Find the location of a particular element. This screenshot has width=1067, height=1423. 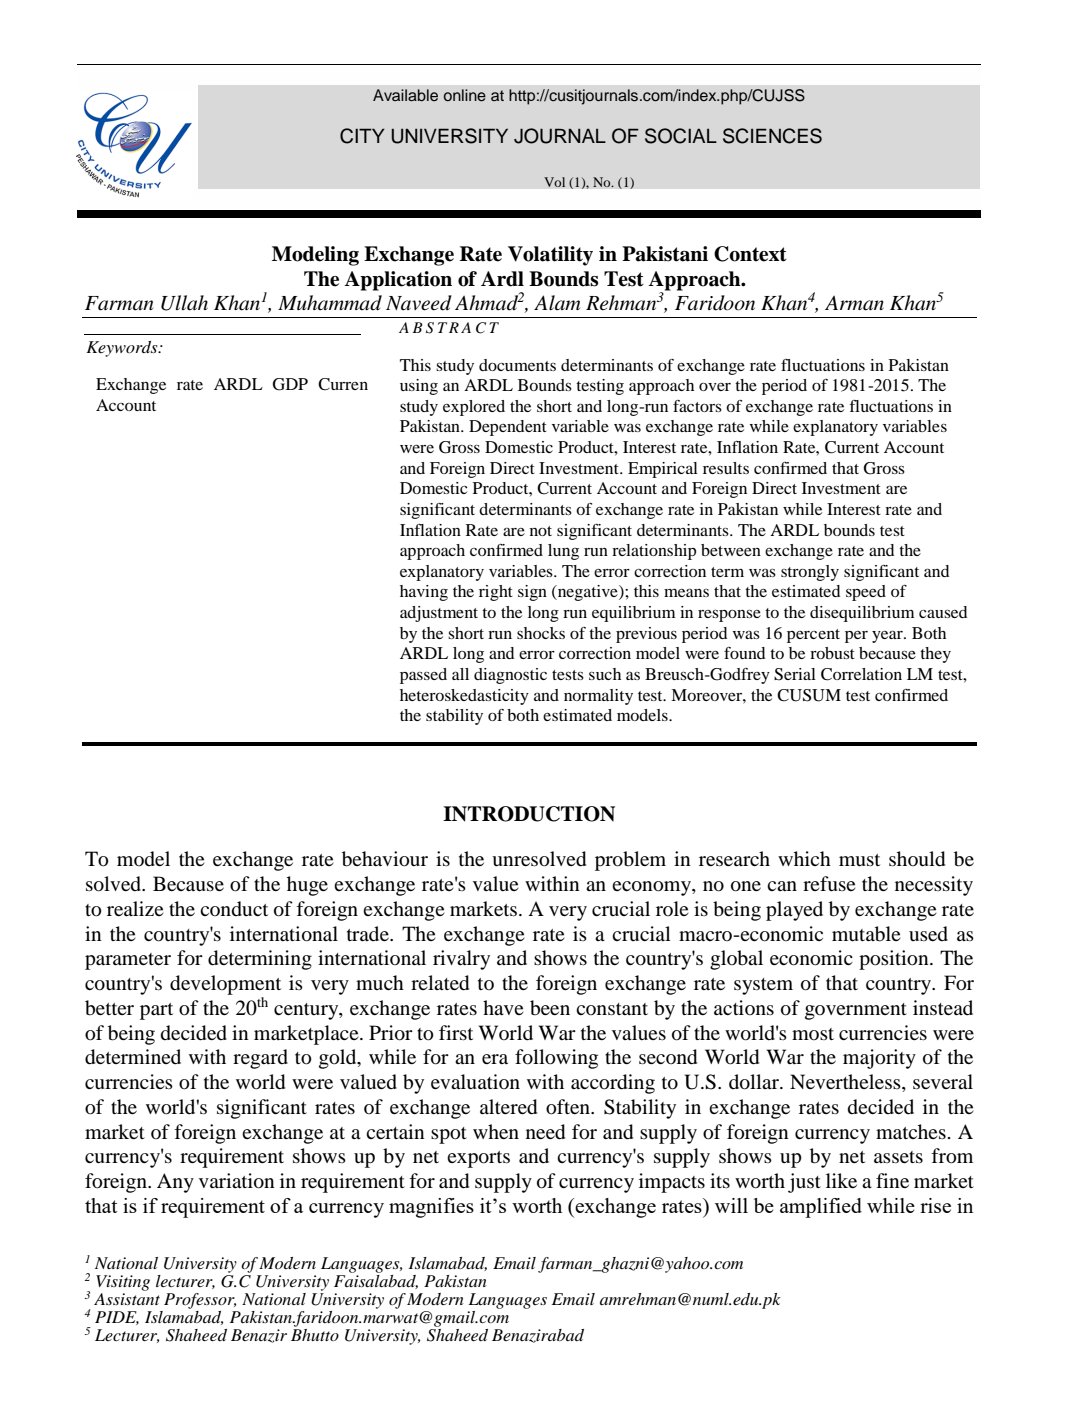

online is located at coordinates (465, 95).
